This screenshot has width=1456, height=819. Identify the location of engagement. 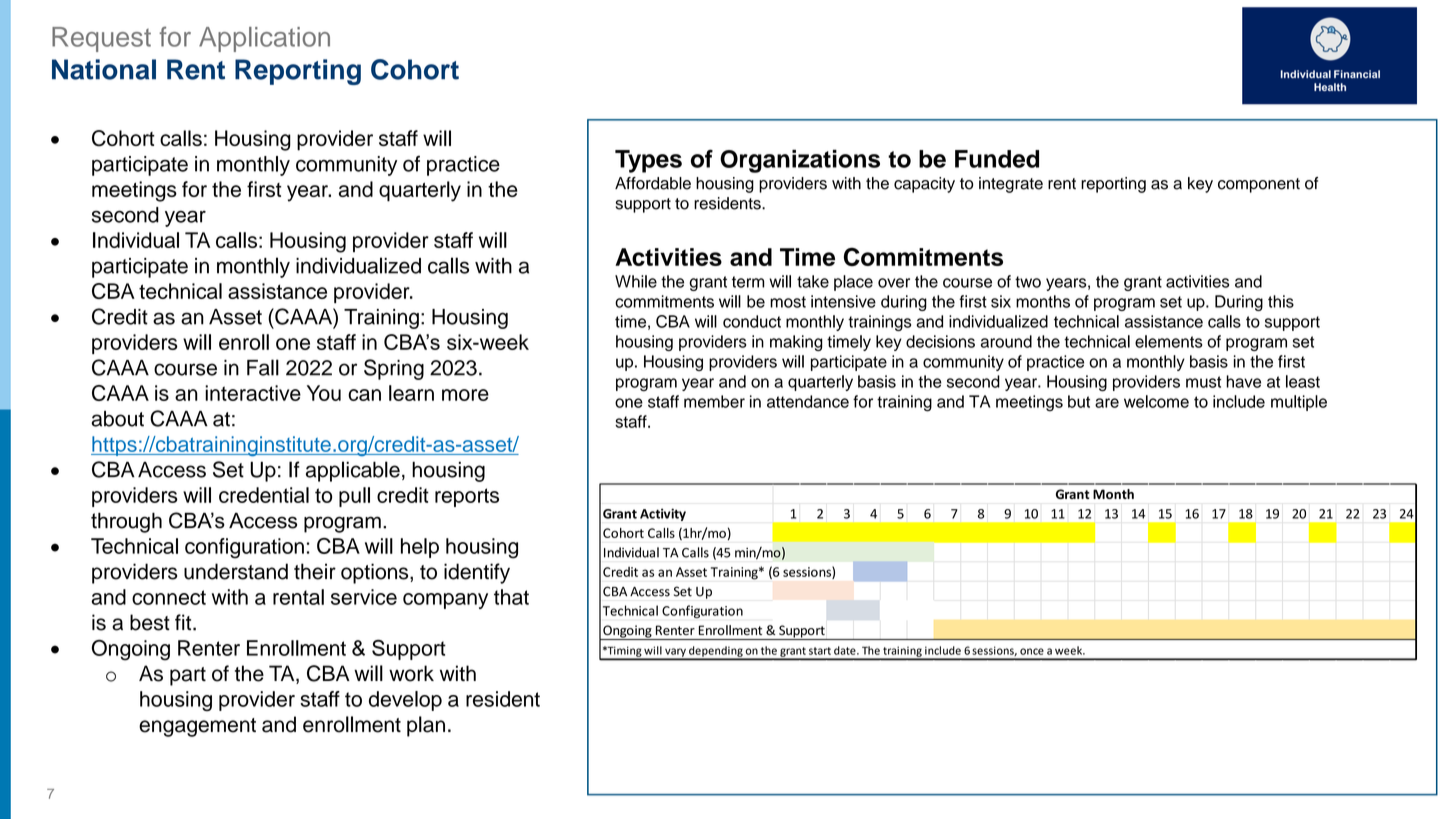
(197, 727).
